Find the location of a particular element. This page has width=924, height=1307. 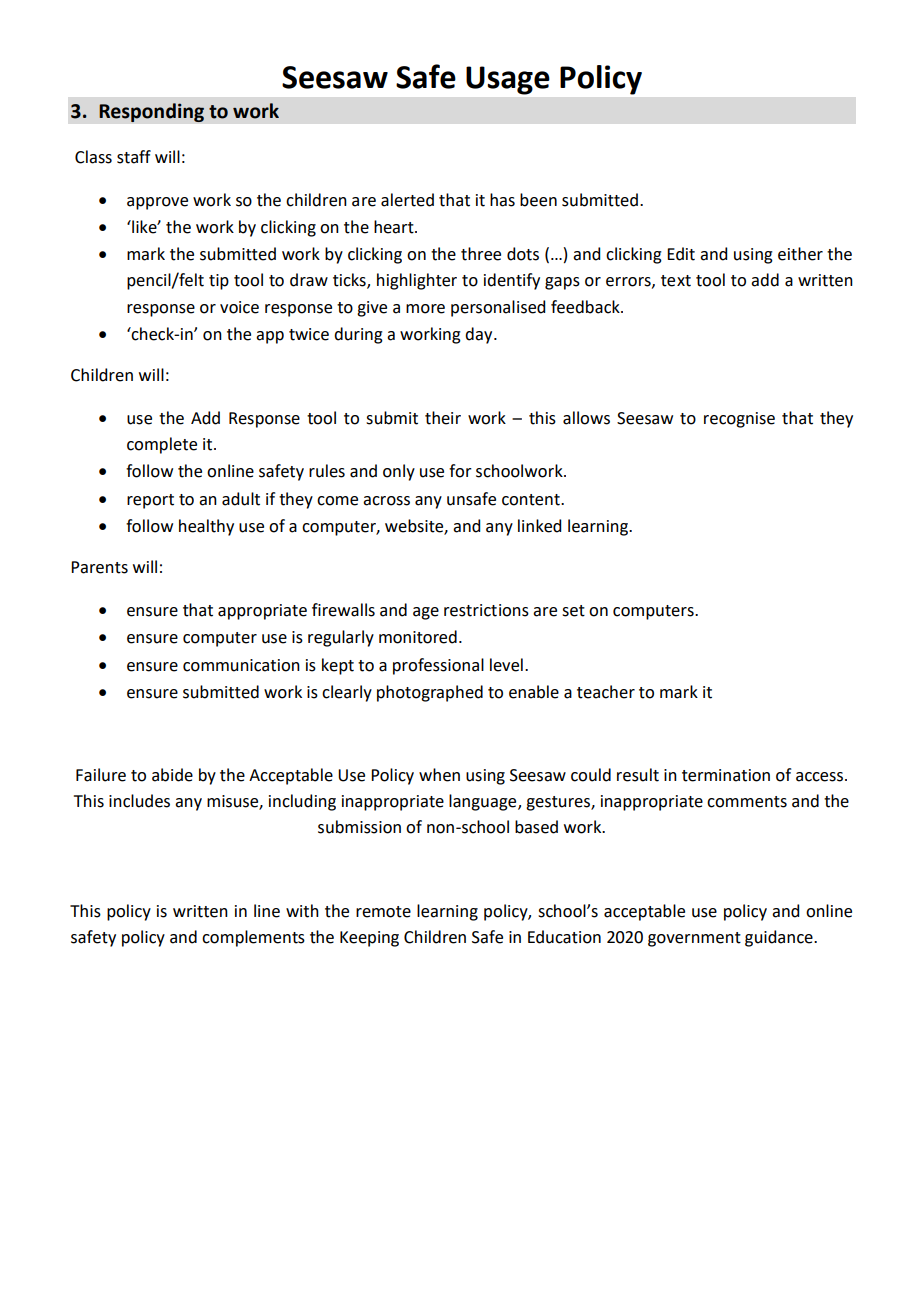

Responding is located at coordinates (151, 112).
